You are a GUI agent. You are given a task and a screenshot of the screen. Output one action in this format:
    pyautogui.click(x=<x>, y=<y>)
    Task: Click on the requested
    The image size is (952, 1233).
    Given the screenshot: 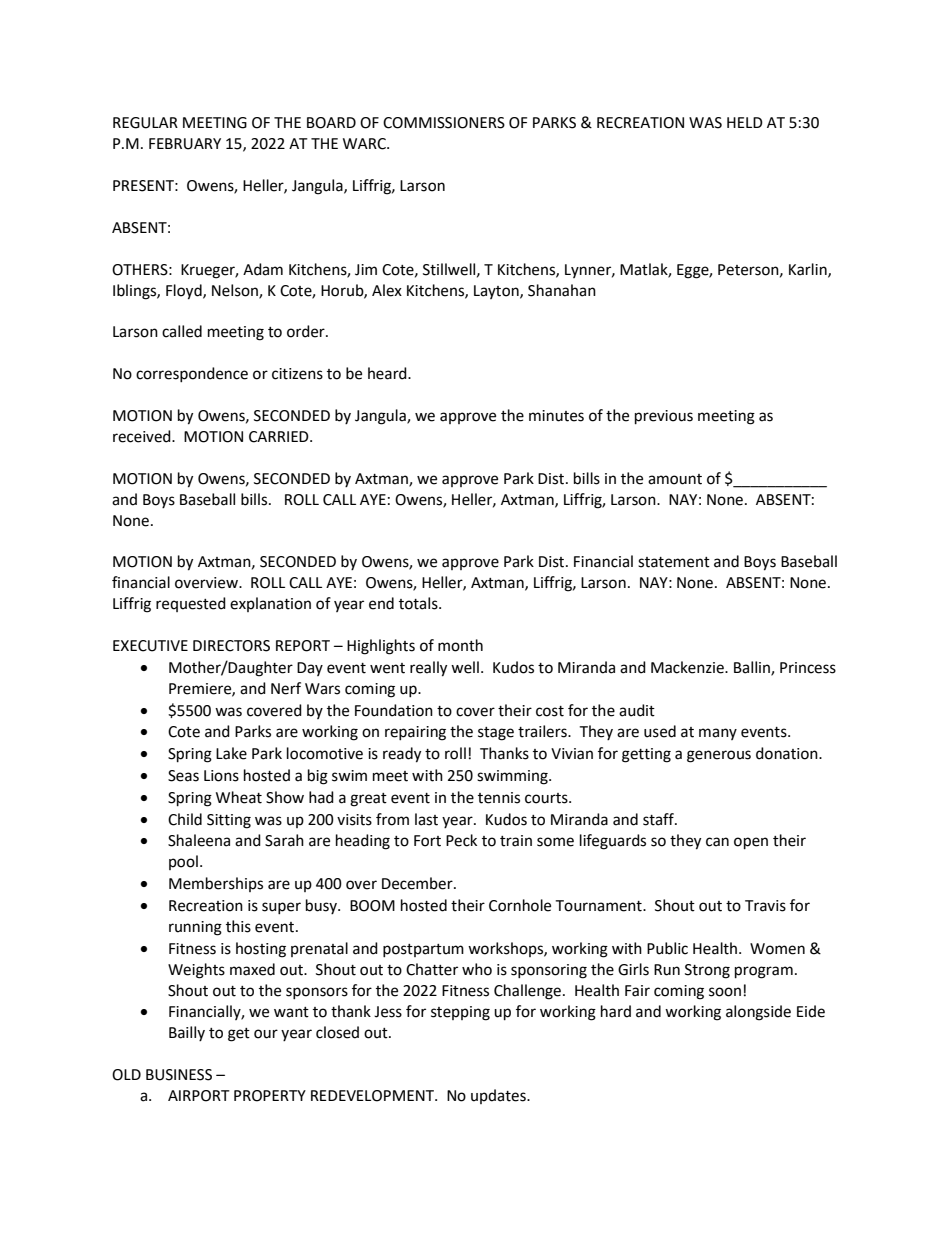 What is the action you would take?
    pyautogui.click(x=191, y=604)
